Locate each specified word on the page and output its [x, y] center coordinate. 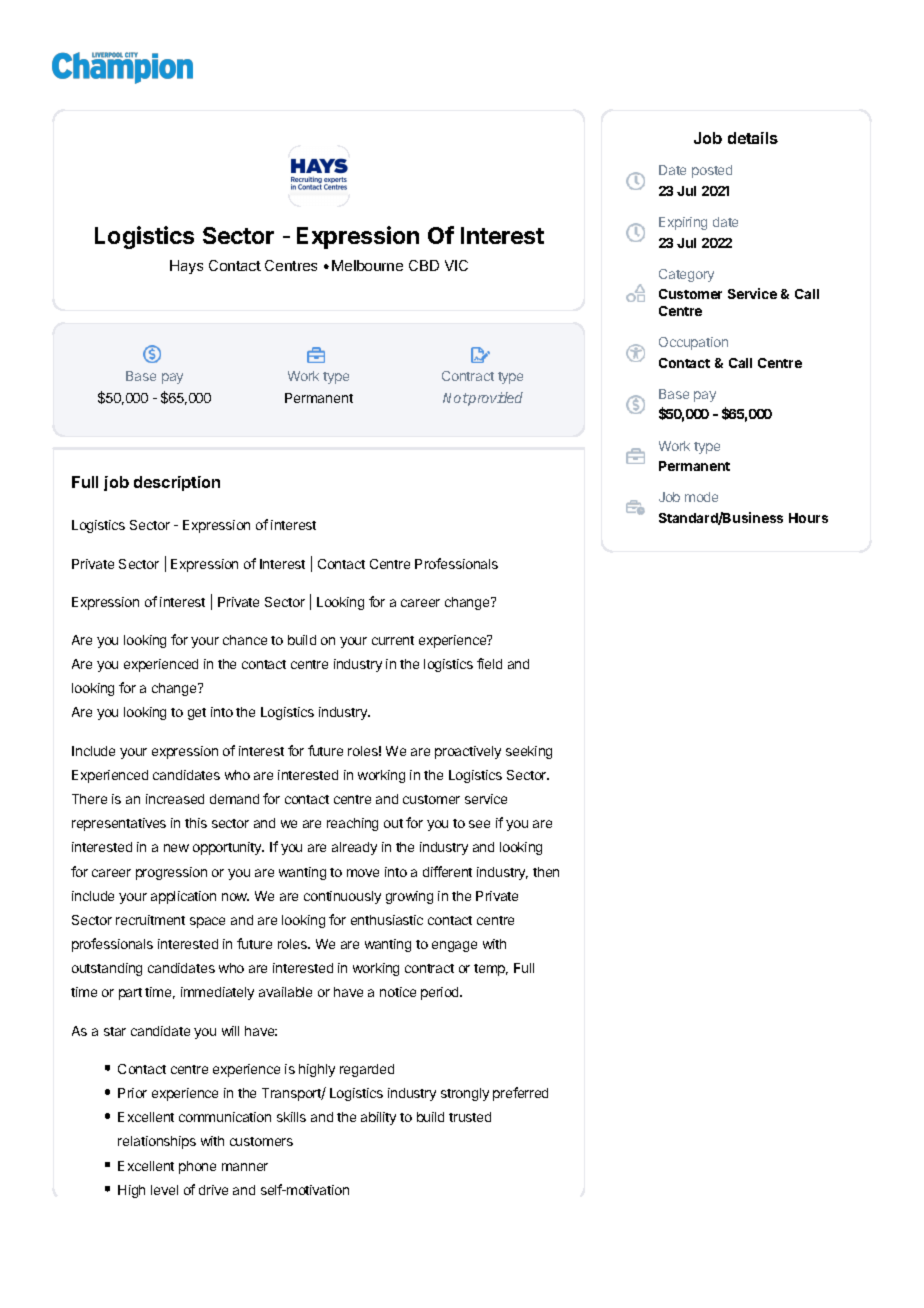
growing [409, 897]
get [197, 714]
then [546, 872]
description [177, 483]
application [183, 897]
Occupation [693, 343]
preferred [520, 1094]
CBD [424, 265]
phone [197, 1167]
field [489, 663]
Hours [808, 518]
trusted [470, 1117]
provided [495, 399]
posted [712, 171]
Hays [186, 267]
